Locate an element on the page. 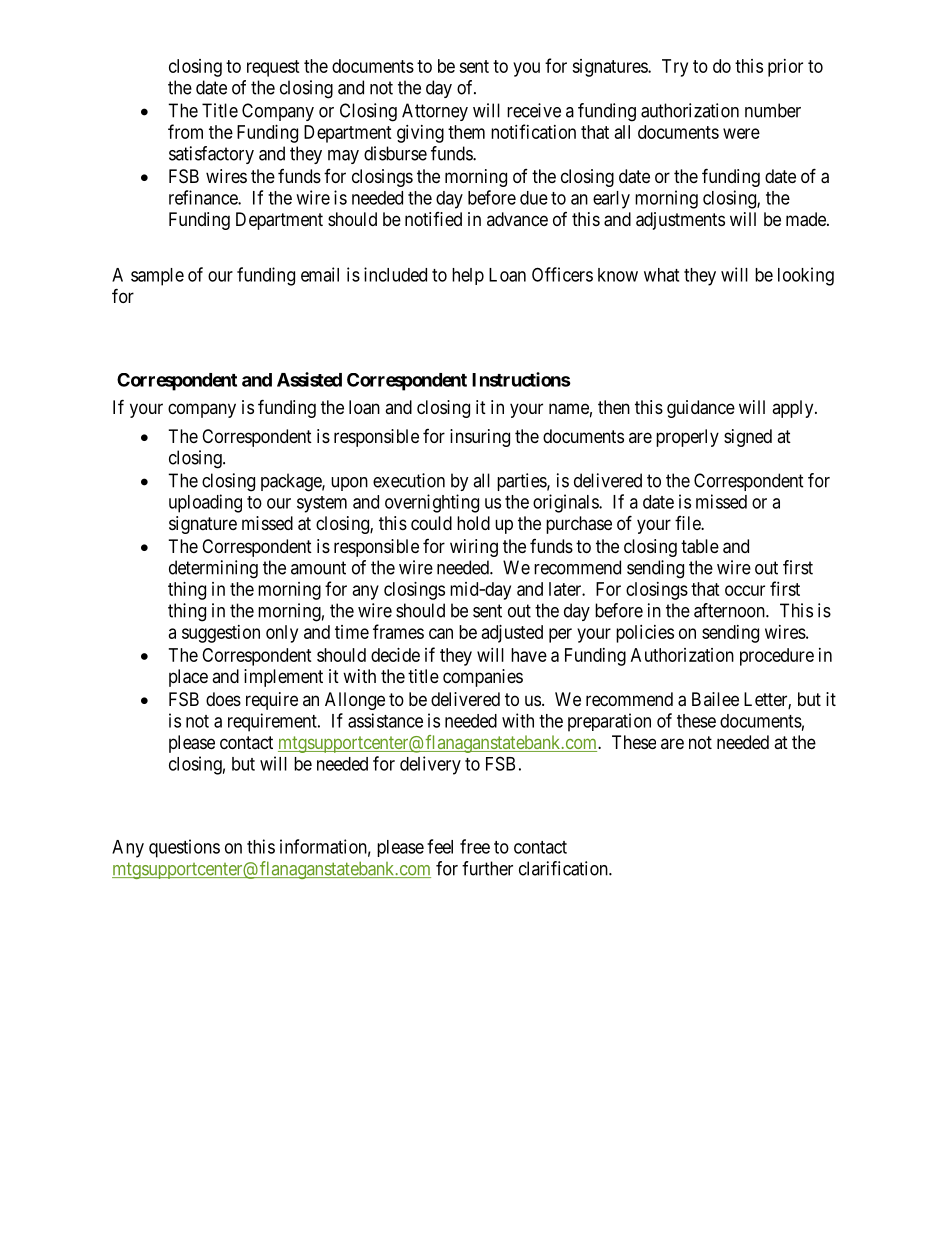 Image resolution: width=952 pixels, height=1233 pixels. number is located at coordinates (773, 110).
